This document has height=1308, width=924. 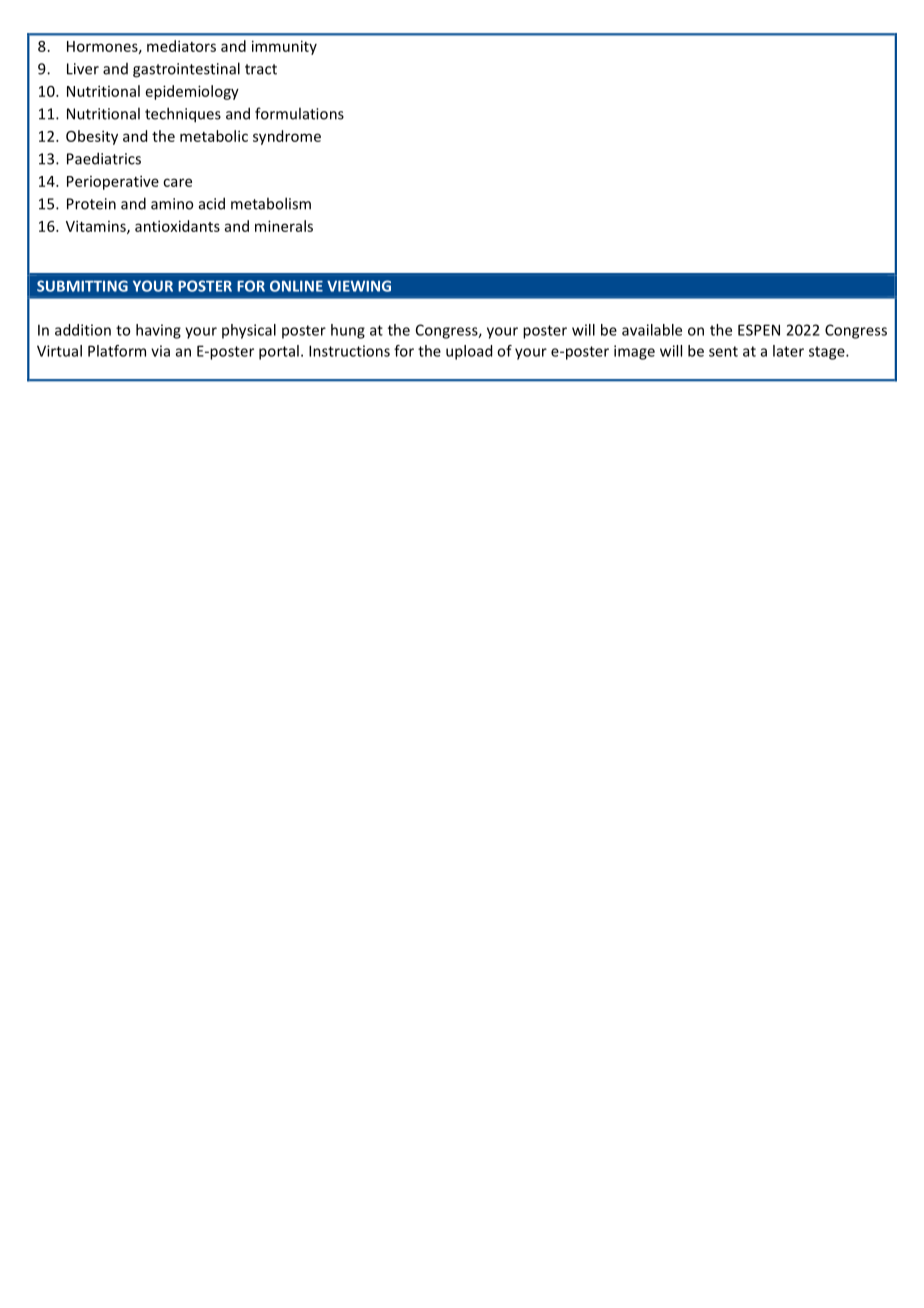 I want to click on minerals, so click(x=284, y=226).
